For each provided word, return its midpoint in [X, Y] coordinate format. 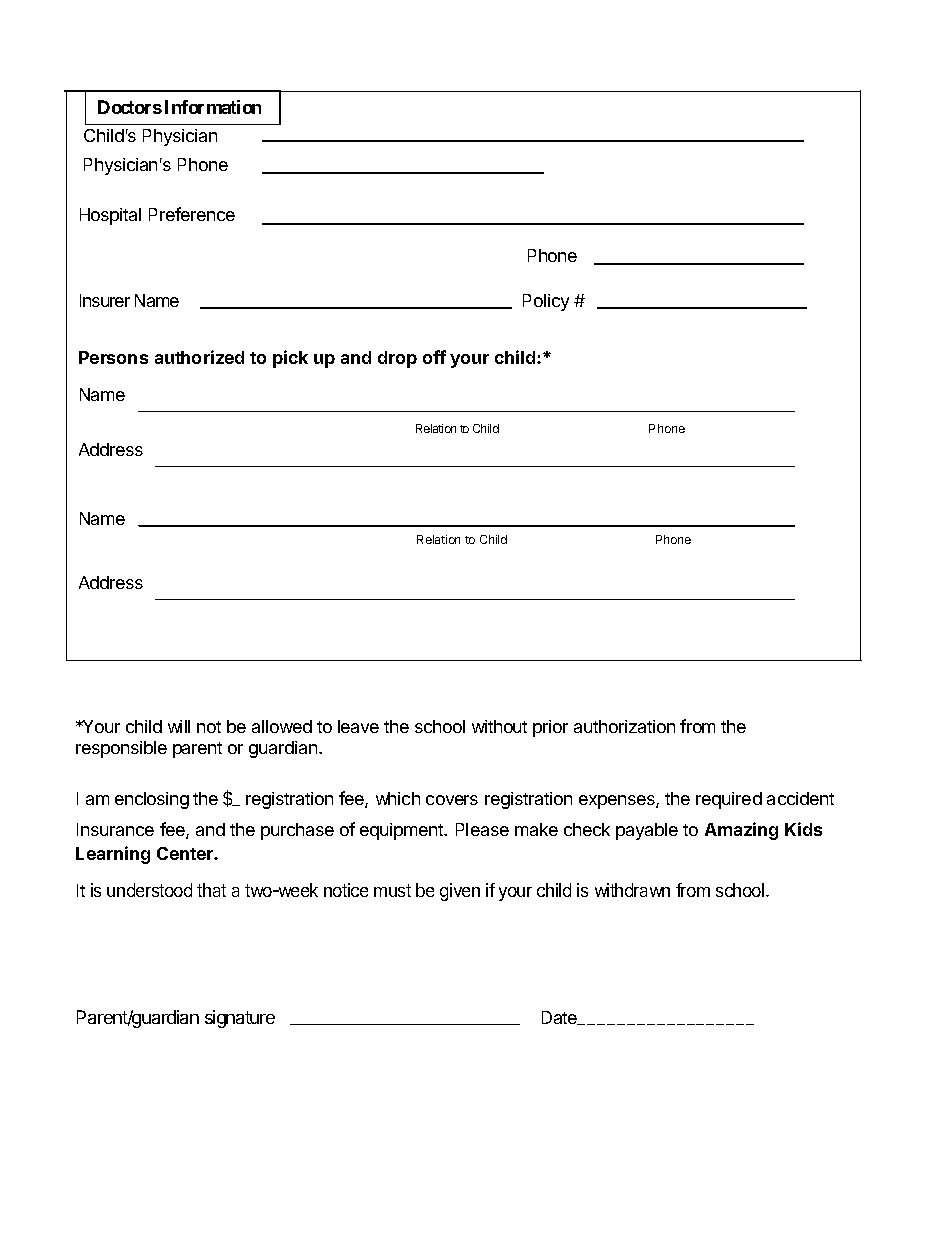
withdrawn [632, 890]
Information [213, 107]
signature [240, 1019]
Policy [546, 302]
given [460, 892]
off [434, 357]
